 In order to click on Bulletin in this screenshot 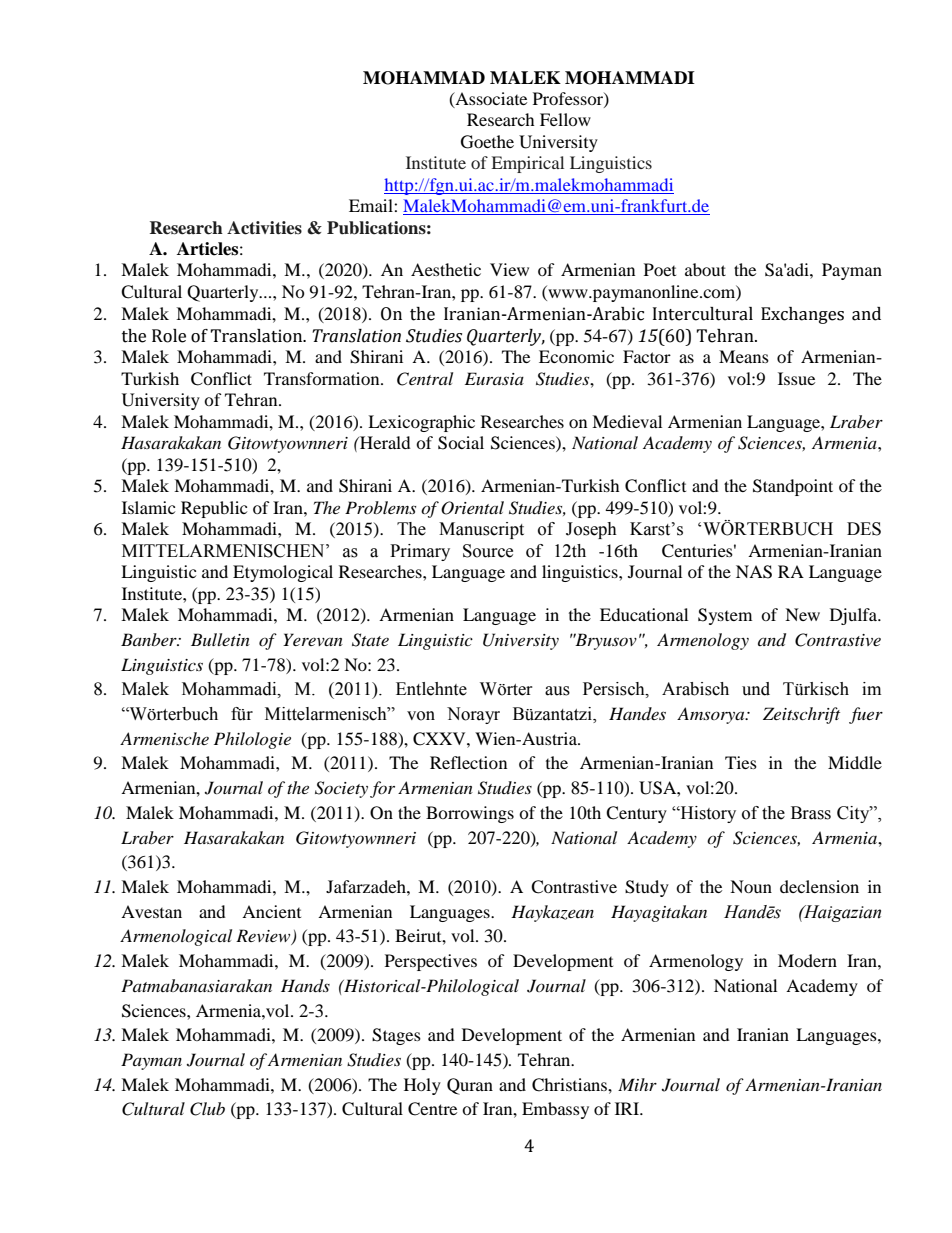, I will do `click(220, 639)`.
